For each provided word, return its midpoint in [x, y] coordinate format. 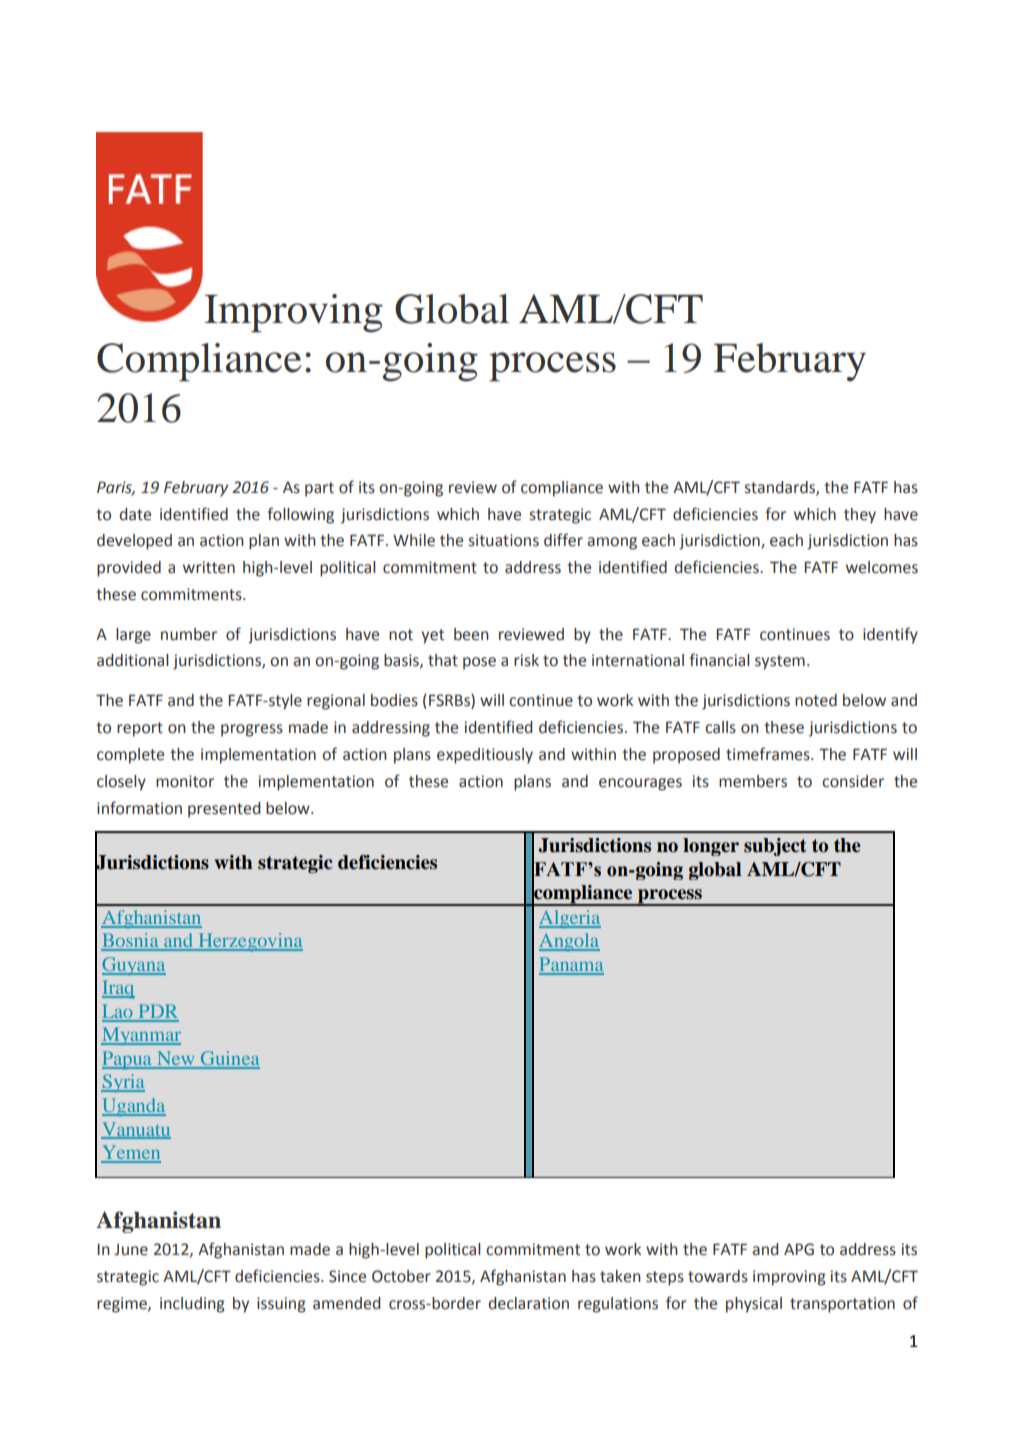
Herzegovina [249, 942]
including [192, 1305]
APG [799, 1249]
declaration [529, 1303]
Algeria [570, 919]
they [860, 516]
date [135, 514]
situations [504, 540]
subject [775, 847]
